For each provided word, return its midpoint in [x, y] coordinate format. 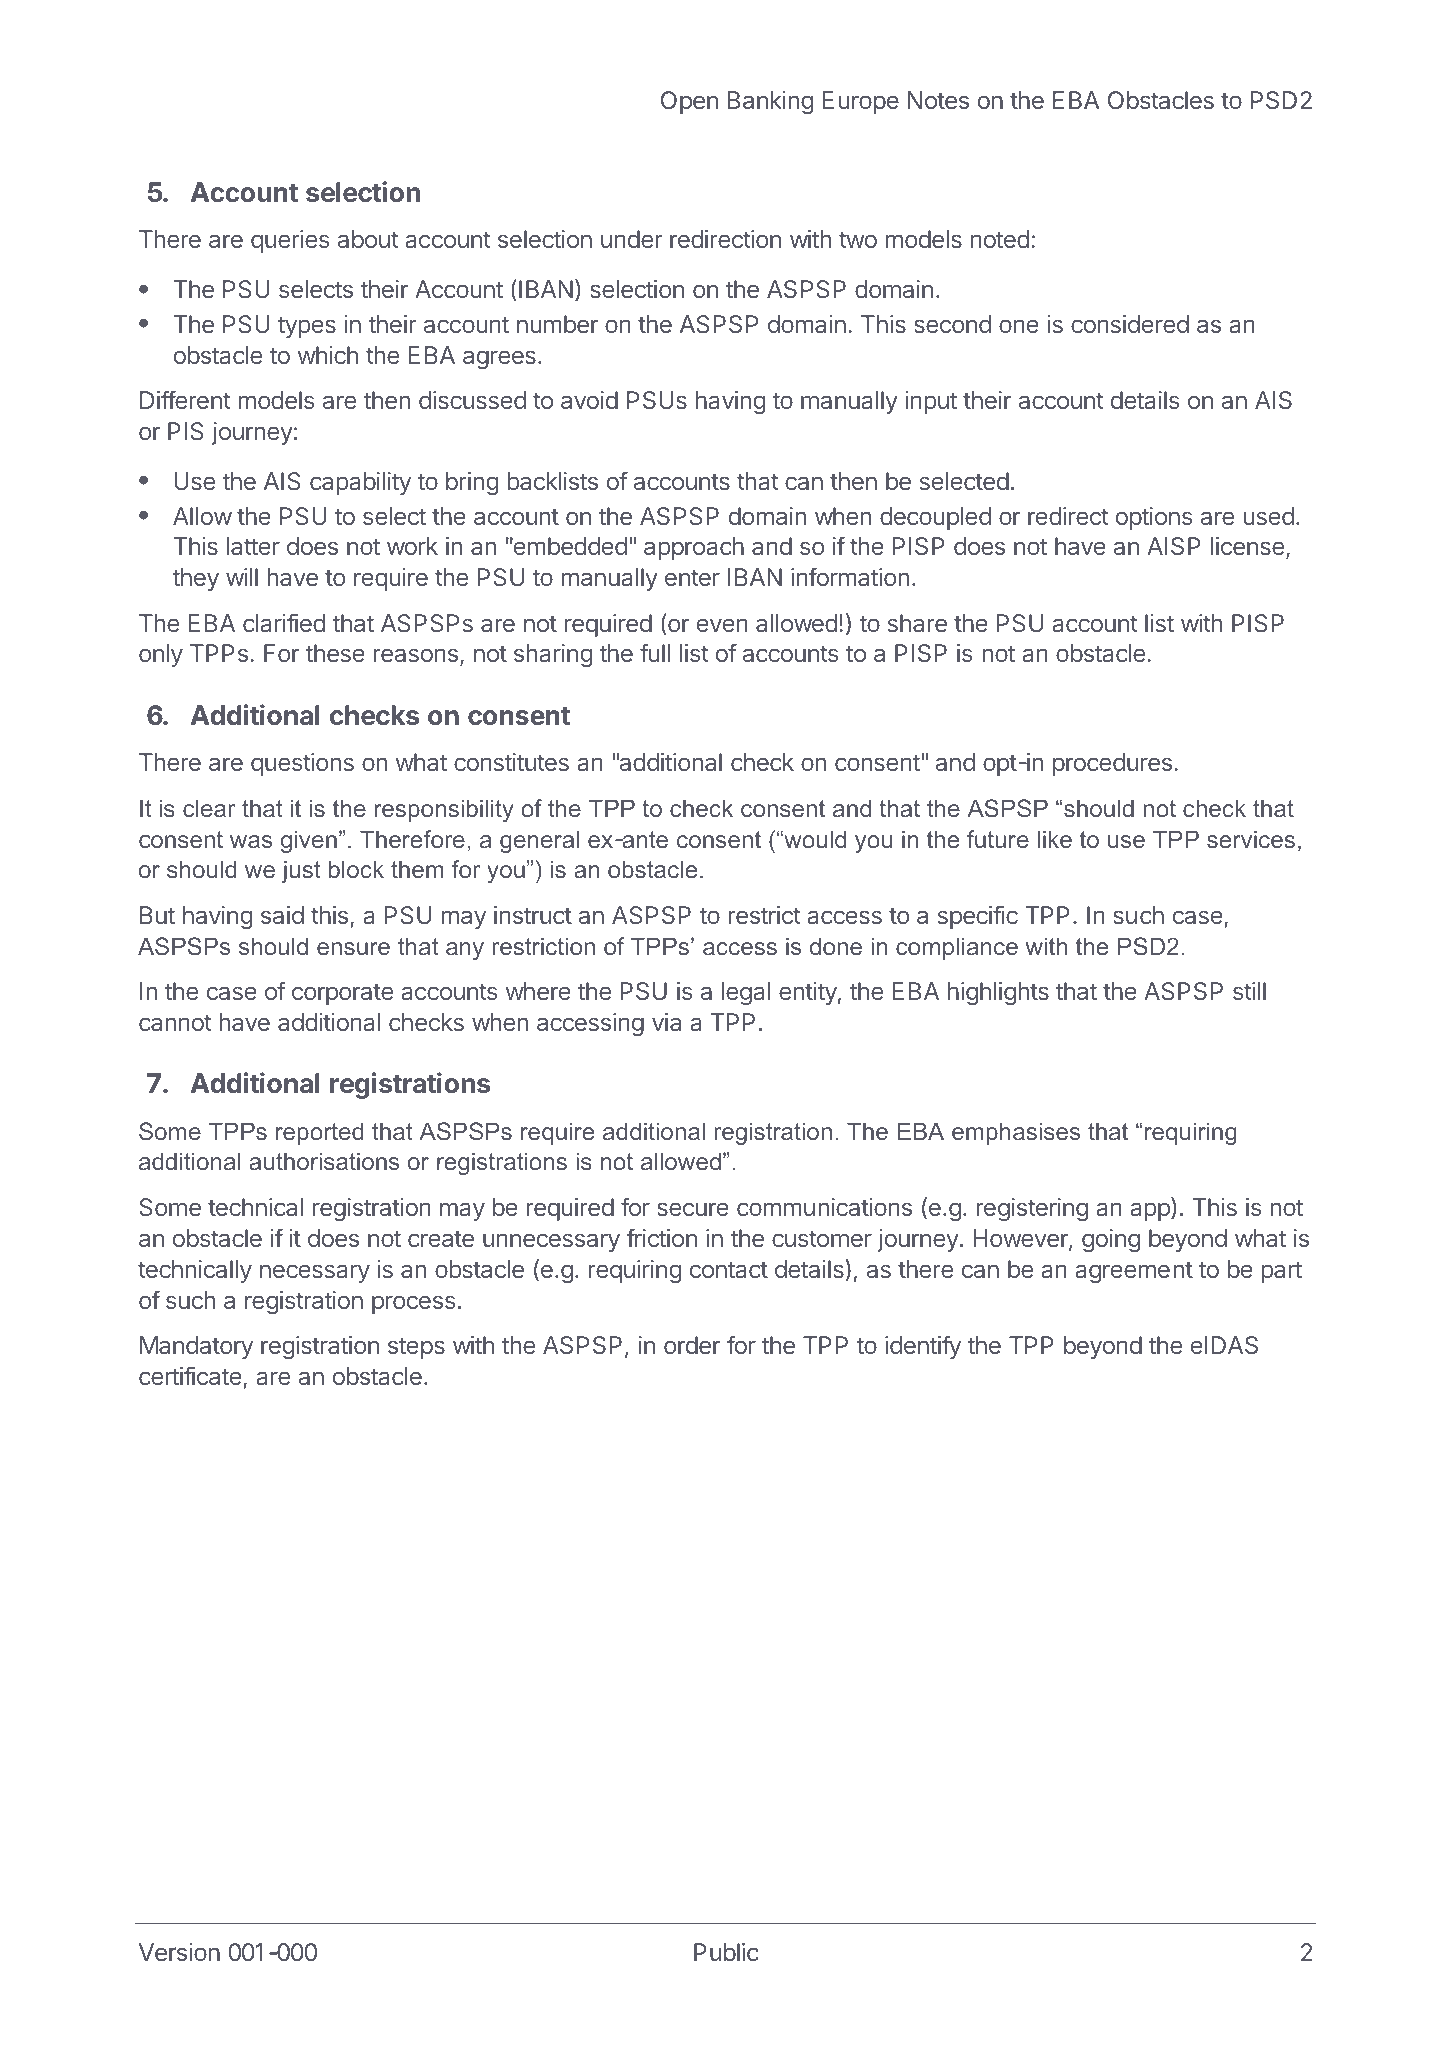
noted [1000, 239]
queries [290, 241]
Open [689, 102]
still [1249, 991]
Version [179, 1952]
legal [746, 993]
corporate [342, 994]
